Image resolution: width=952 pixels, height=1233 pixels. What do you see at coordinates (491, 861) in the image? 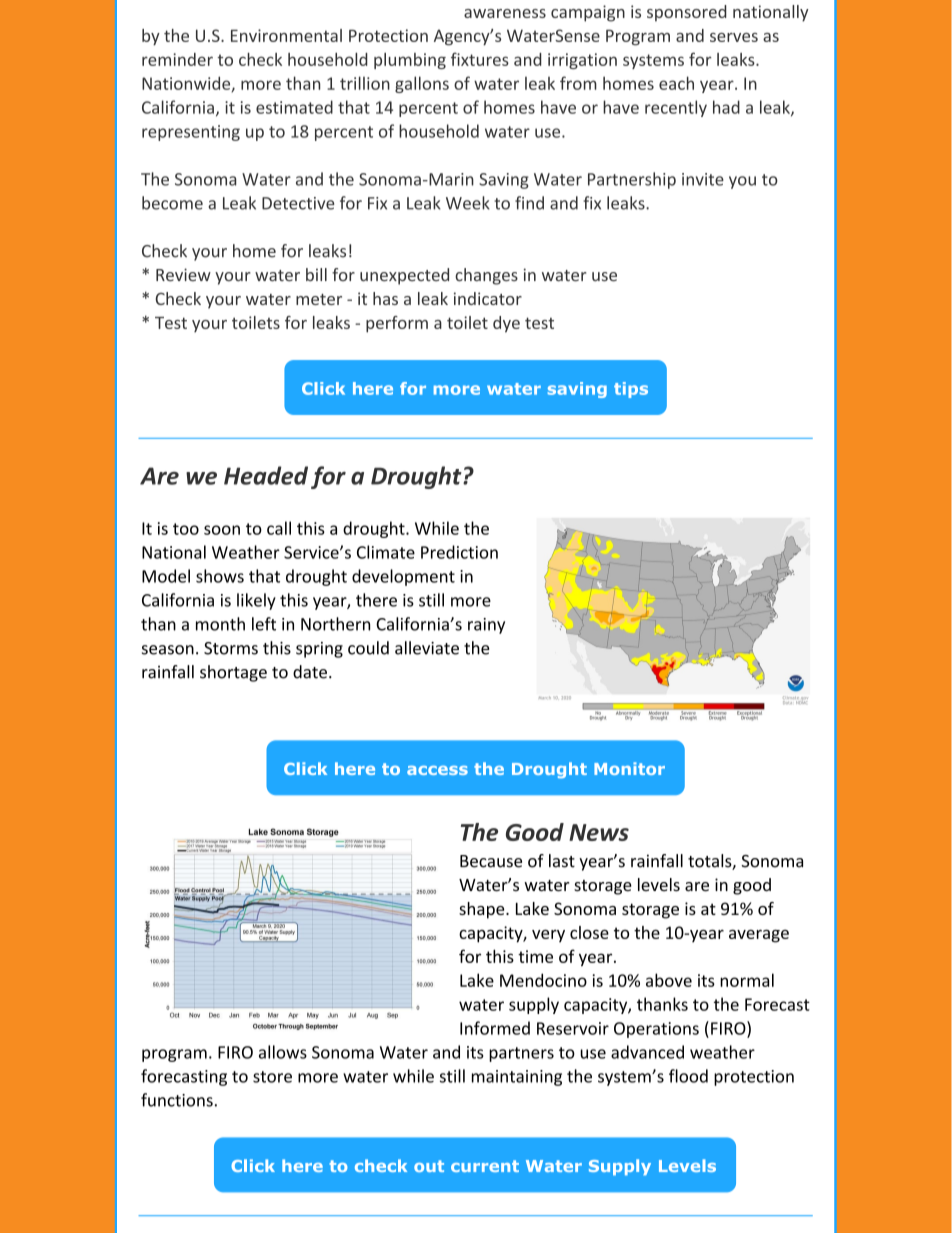
I see `Because` at bounding box center [491, 861].
